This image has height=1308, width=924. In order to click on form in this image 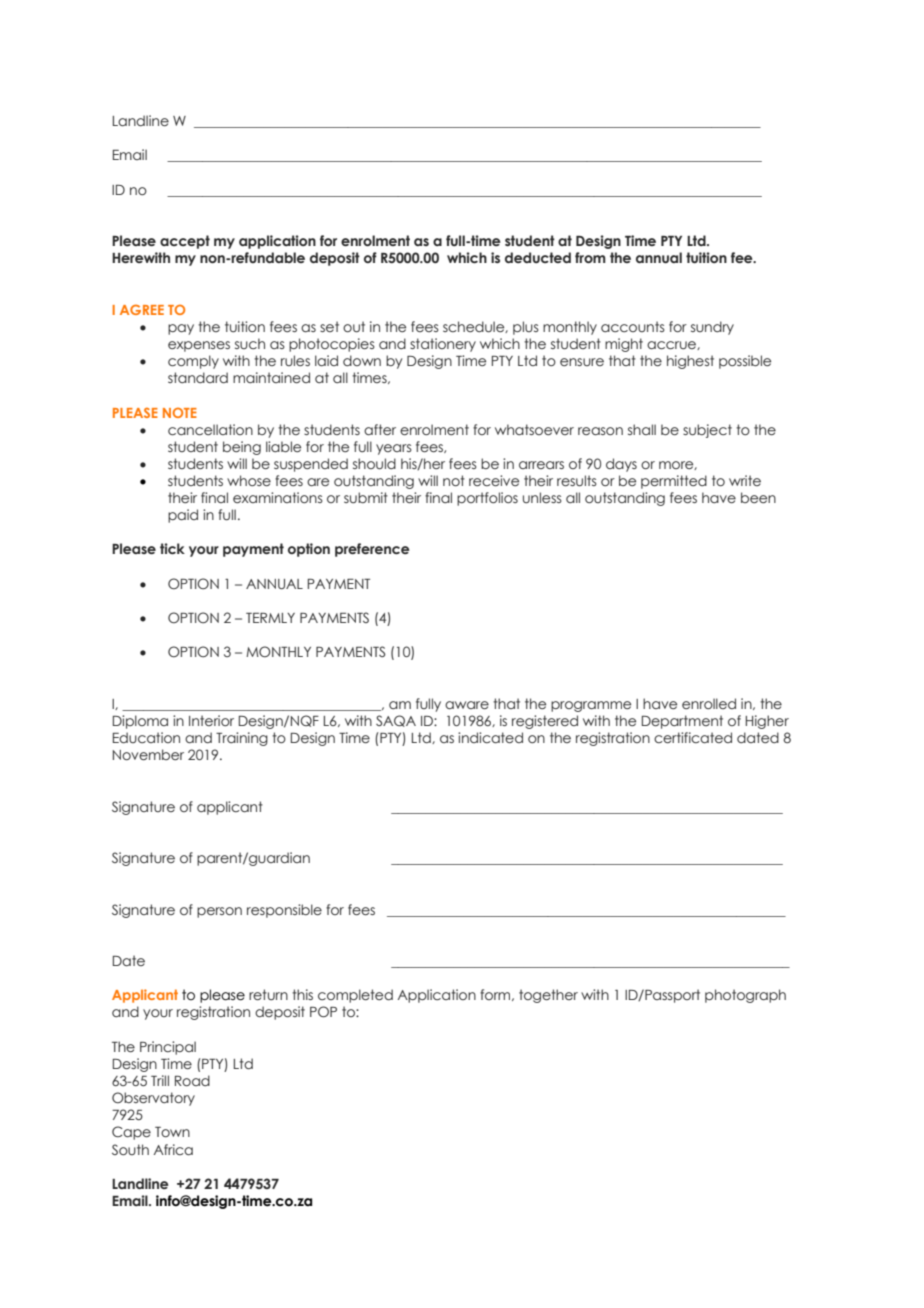, I will do `click(496, 995)`.
